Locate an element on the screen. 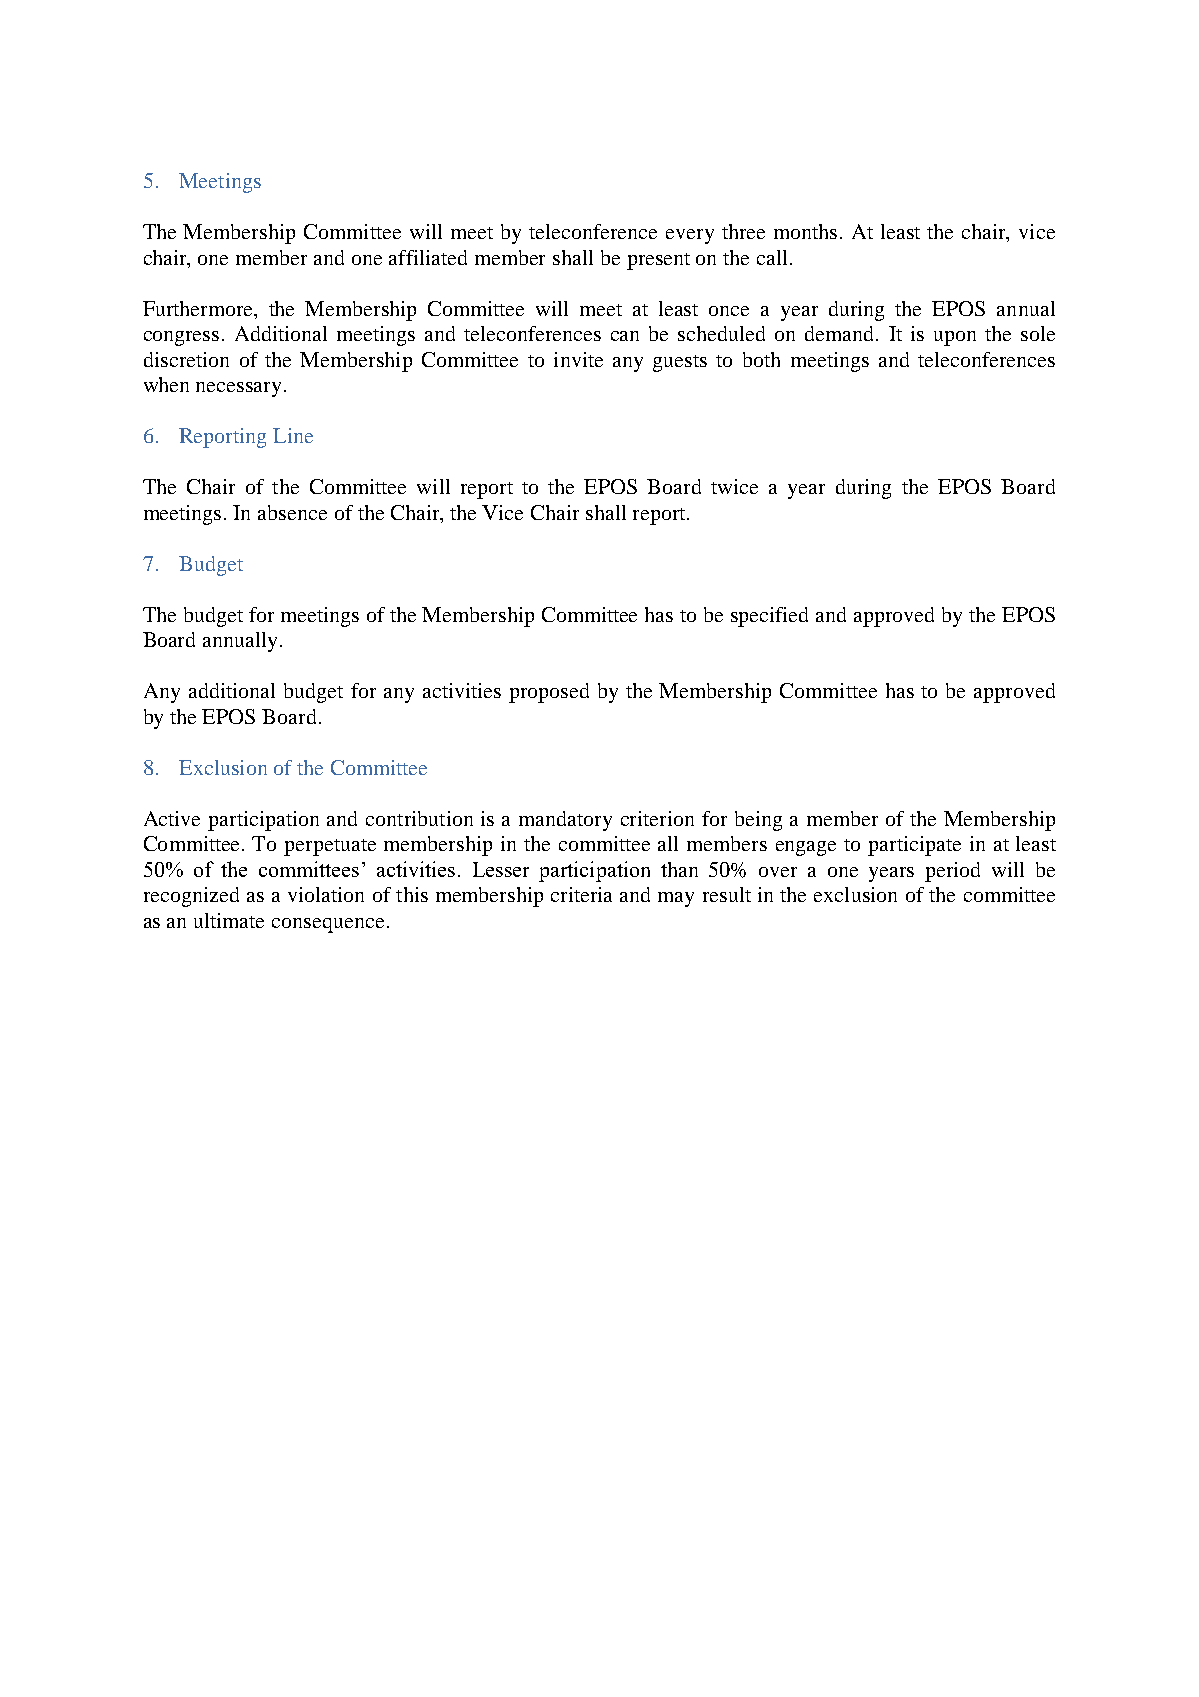 Image resolution: width=1199 pixels, height=1697 pixels. participate is located at coordinates (914, 846).
